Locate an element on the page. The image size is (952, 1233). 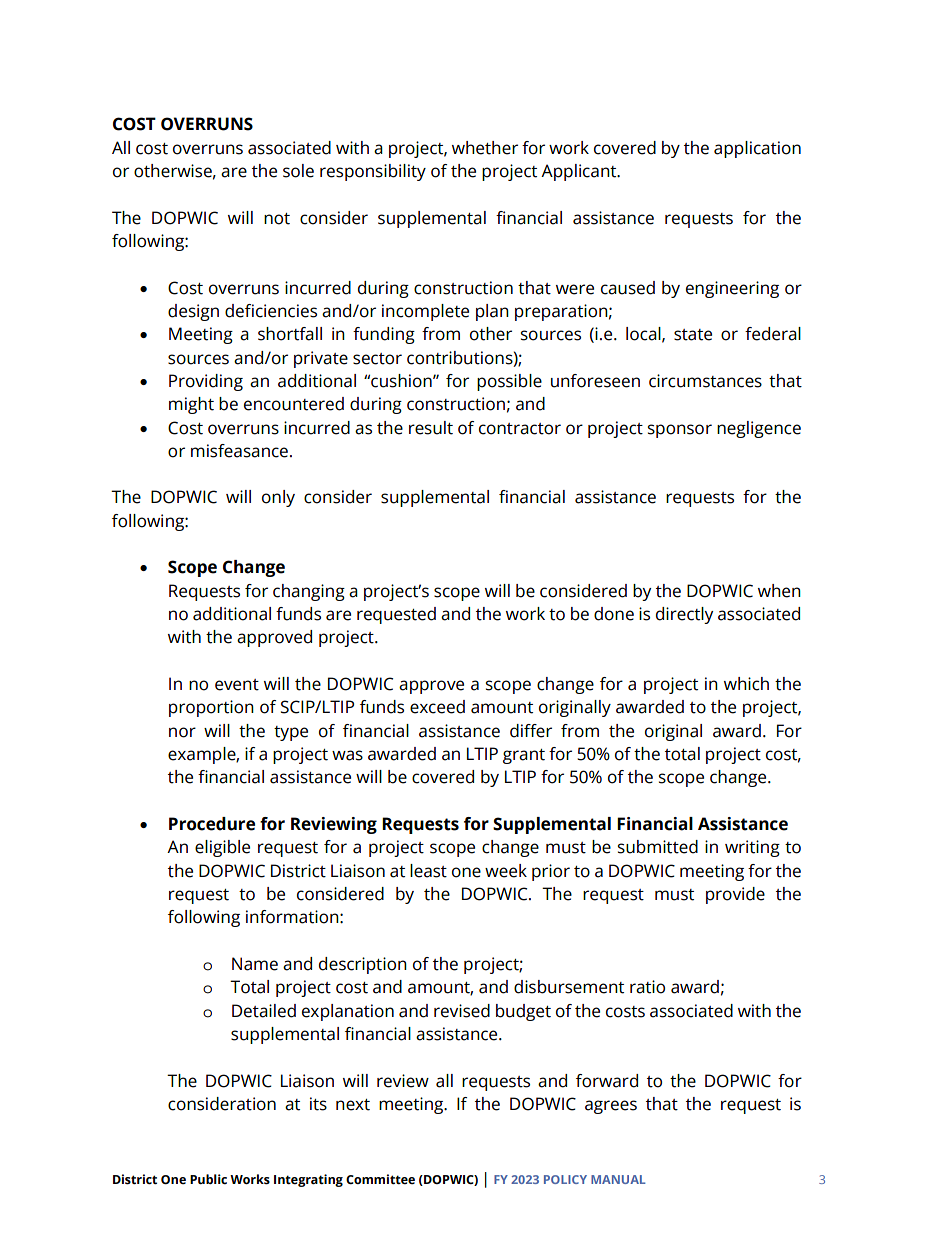
eligible is located at coordinates (222, 848).
